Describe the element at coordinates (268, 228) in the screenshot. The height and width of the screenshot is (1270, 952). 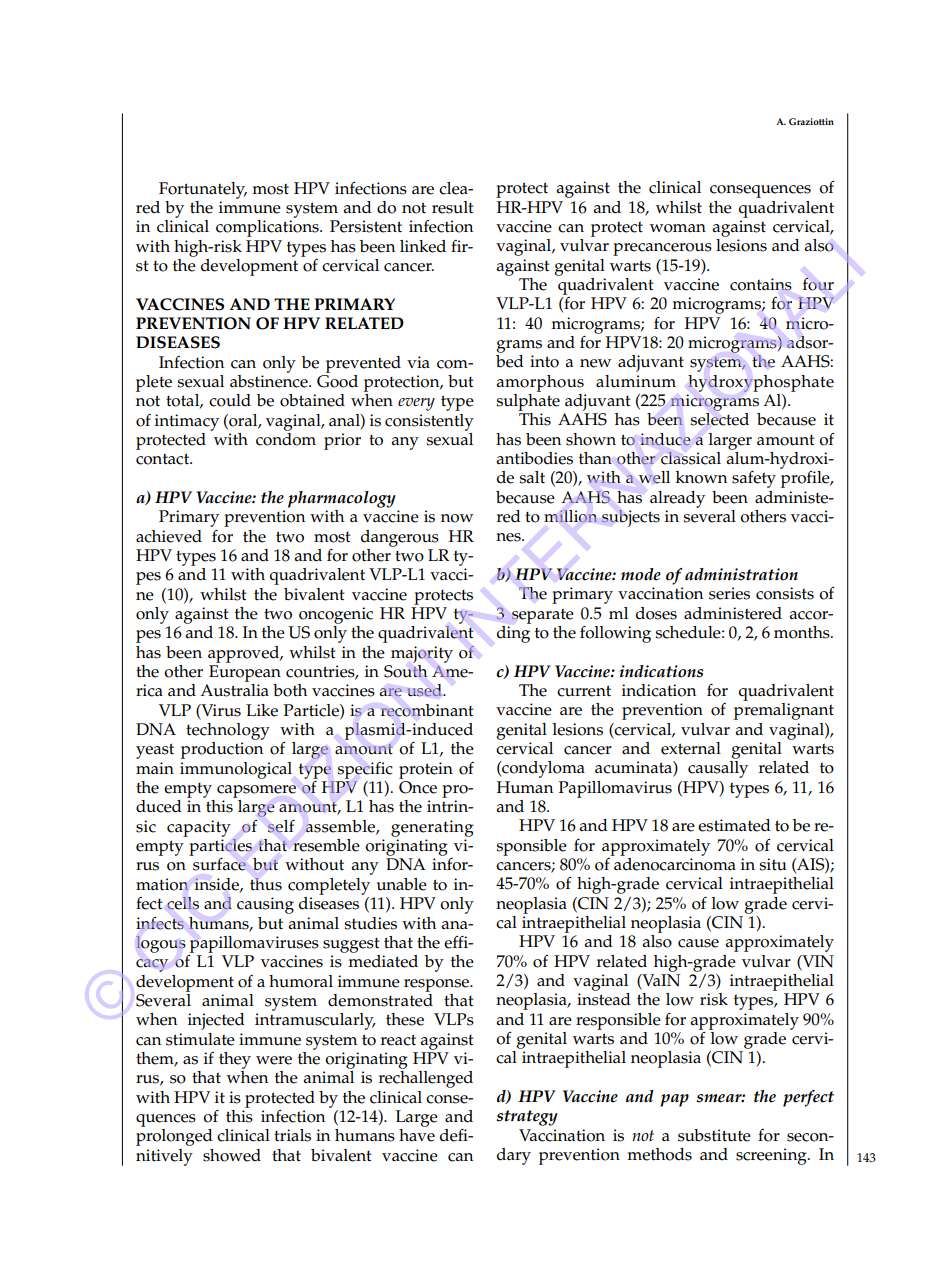
I see `complications` at that location.
